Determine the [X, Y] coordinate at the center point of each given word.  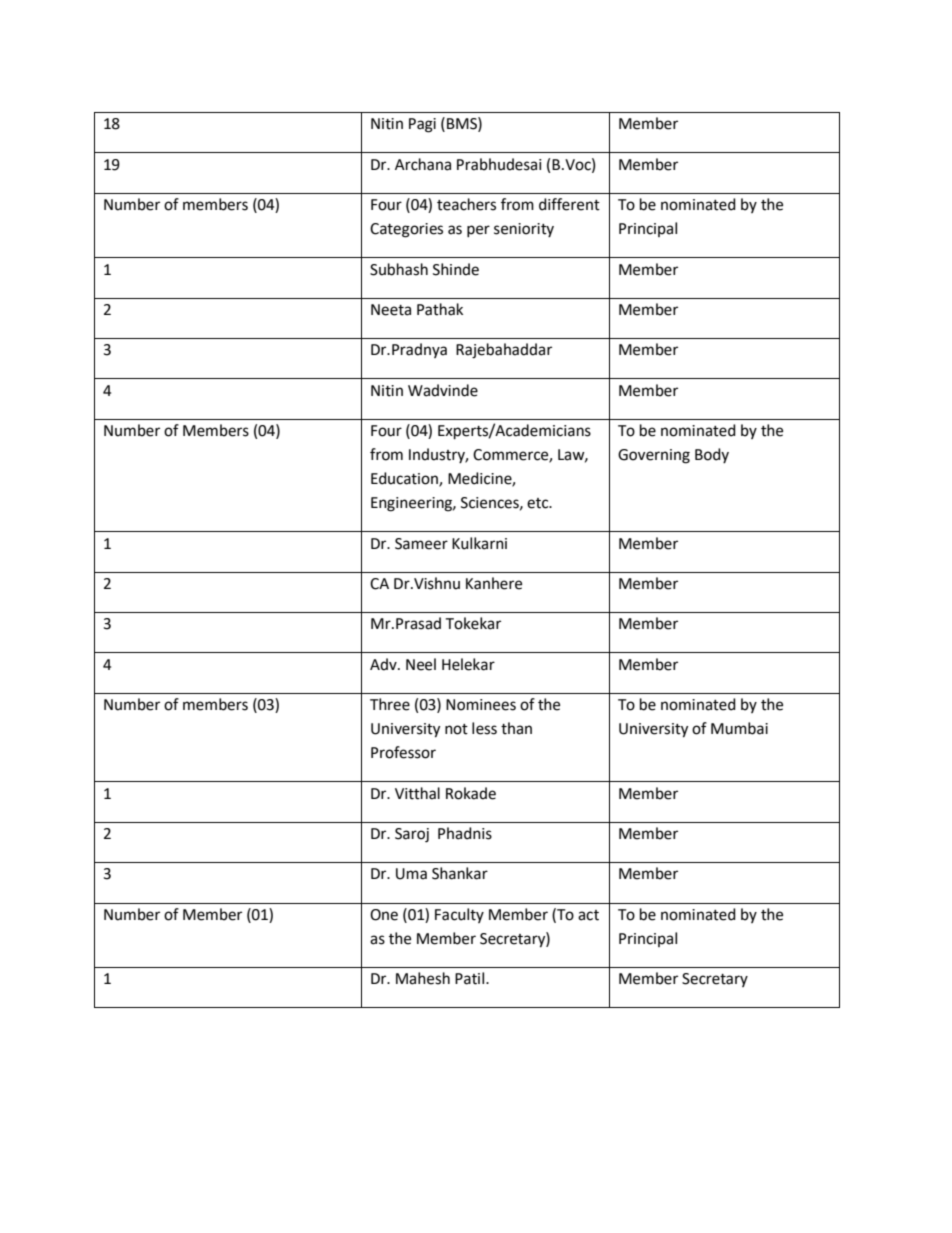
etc [539, 503]
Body [712, 455]
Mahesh [423, 978]
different [569, 204]
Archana [423, 164]
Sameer [421, 544]
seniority [524, 230]
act [588, 915]
